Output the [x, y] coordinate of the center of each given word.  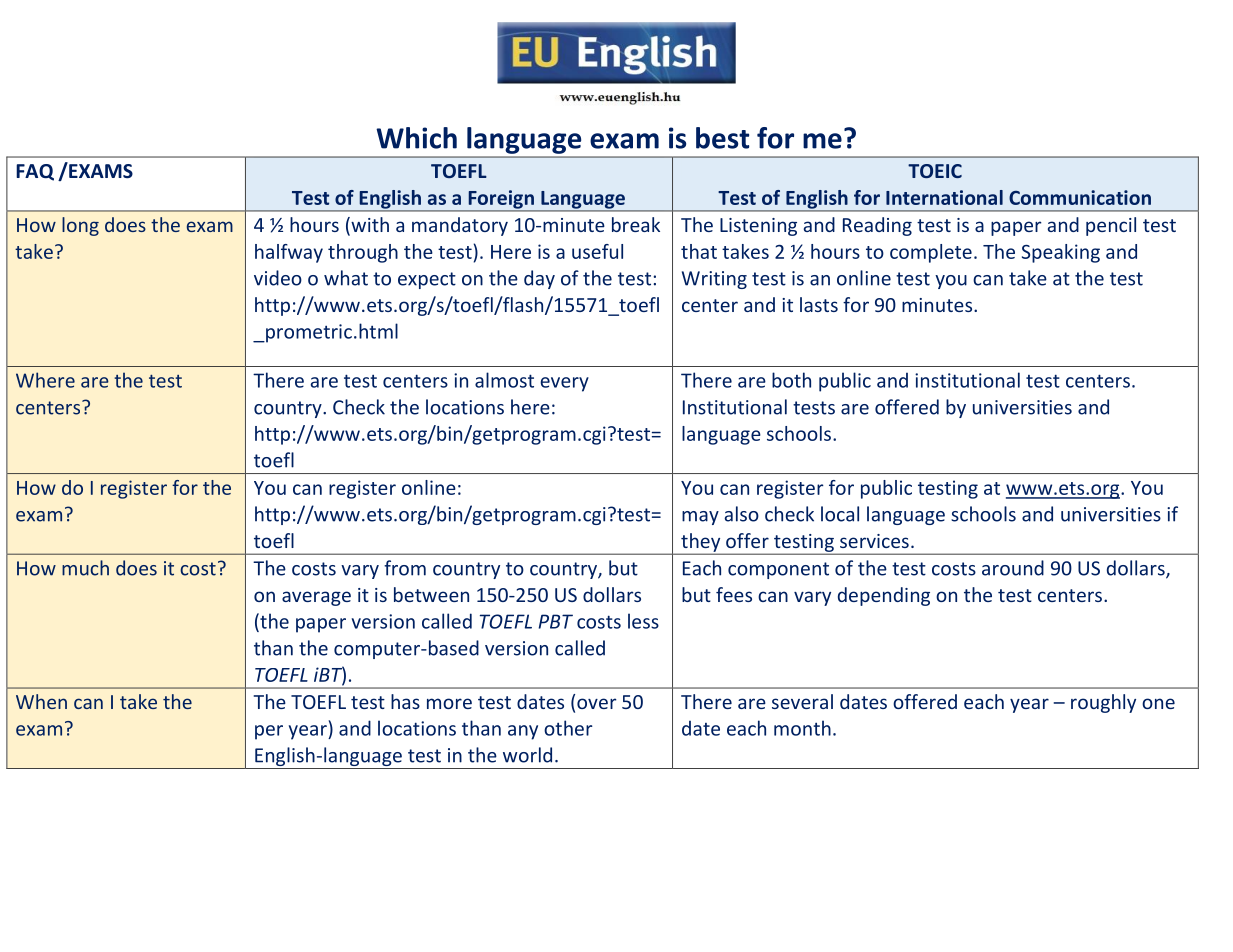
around [1013, 568]
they [701, 543]
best [722, 138]
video [278, 278]
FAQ [35, 172]
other [568, 728]
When [41, 701]
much [85, 568]
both [791, 380]
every [564, 384]
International [944, 197]
